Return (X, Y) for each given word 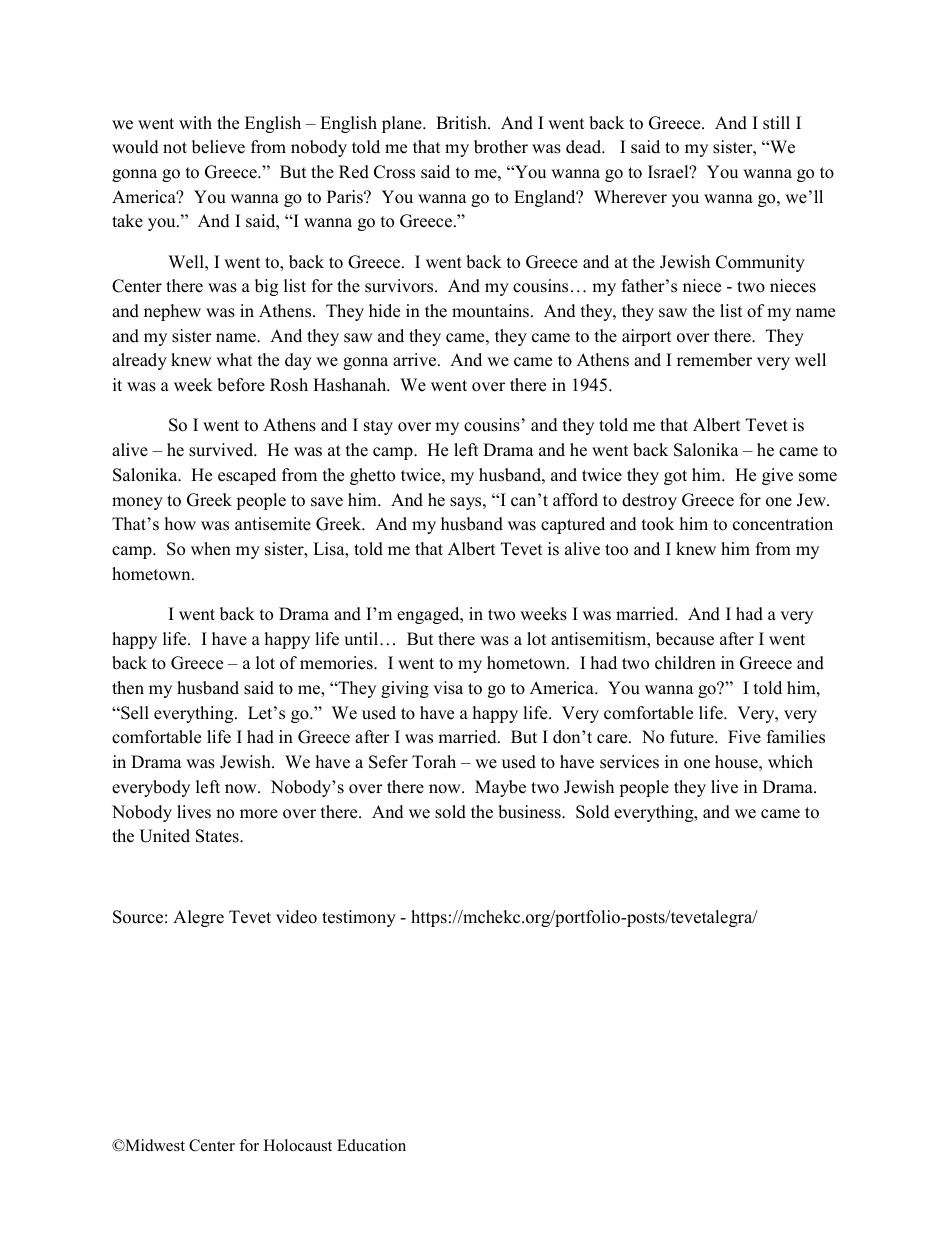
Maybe (500, 788)
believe (218, 147)
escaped (247, 476)
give (777, 476)
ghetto (372, 476)
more (259, 814)
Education (371, 1145)
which (790, 762)
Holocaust (298, 1145)
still (776, 123)
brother (501, 147)
